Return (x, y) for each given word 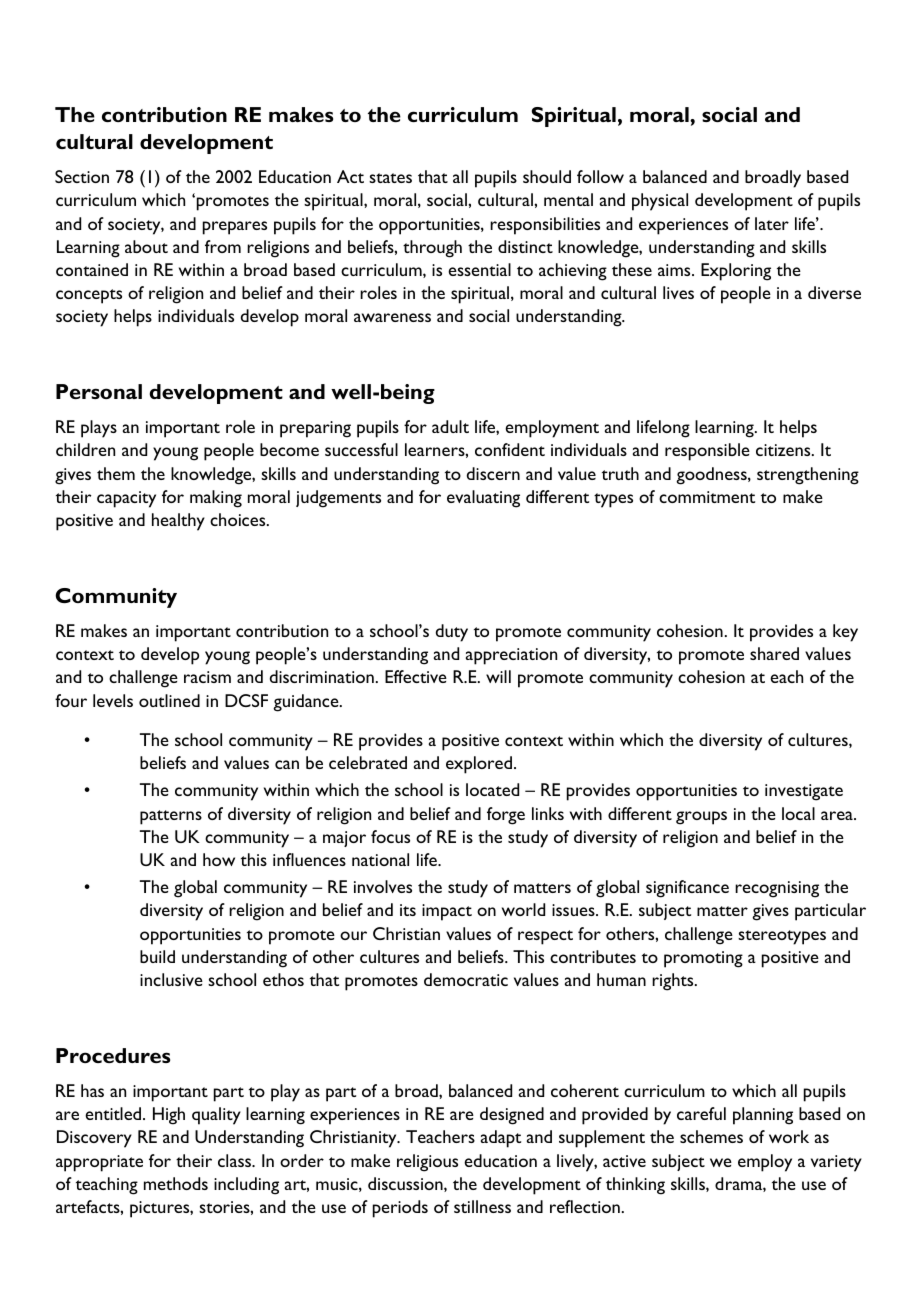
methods (176, 1183)
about (146, 246)
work (789, 1136)
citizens (784, 450)
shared (774, 653)
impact (447, 912)
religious (427, 1163)
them (116, 473)
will (498, 676)
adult (450, 426)
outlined (169, 700)
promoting (703, 959)
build (157, 956)
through (432, 249)
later (772, 223)
